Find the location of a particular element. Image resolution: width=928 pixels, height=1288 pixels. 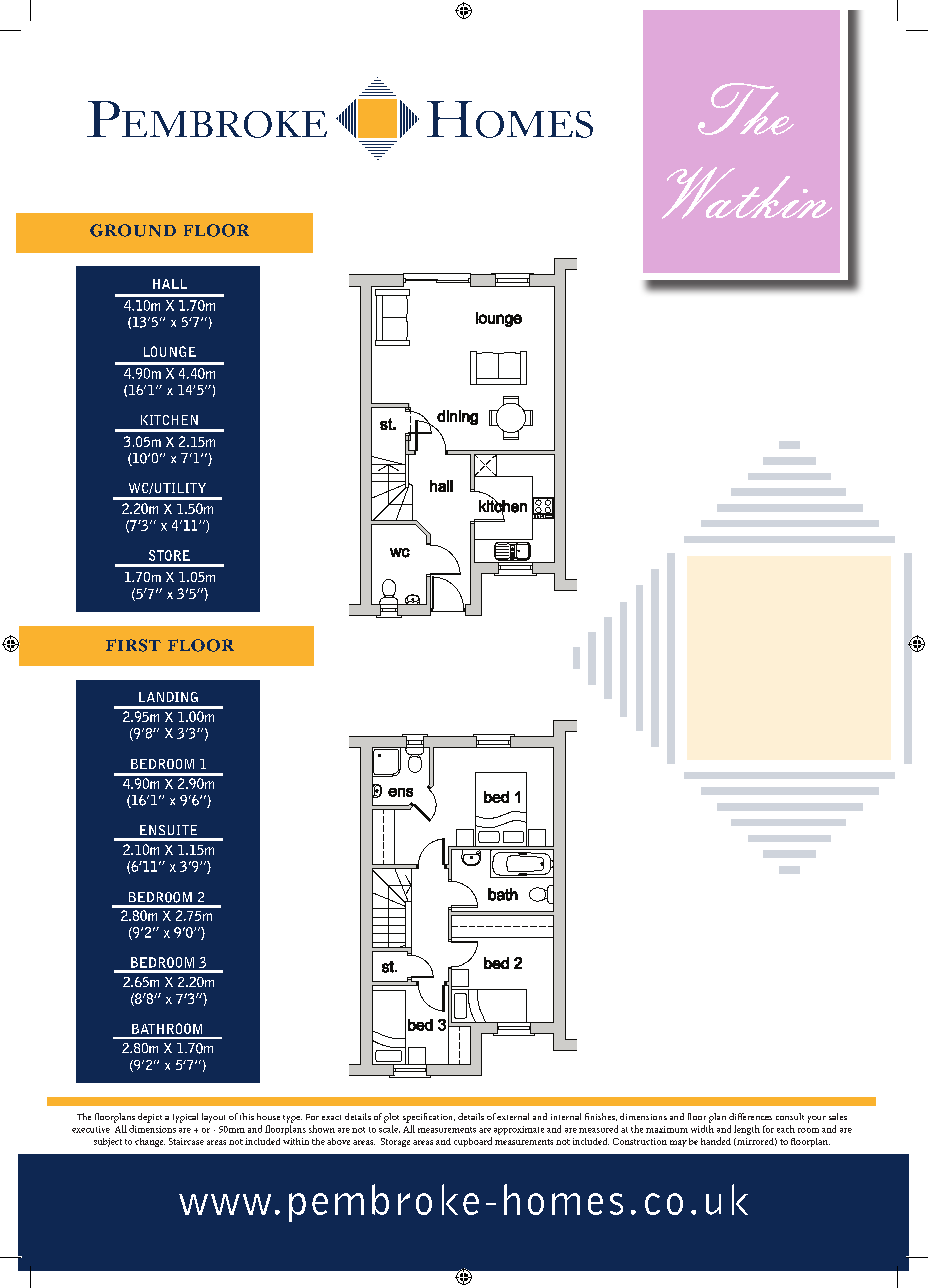

FIRST is located at coordinates (133, 645).
